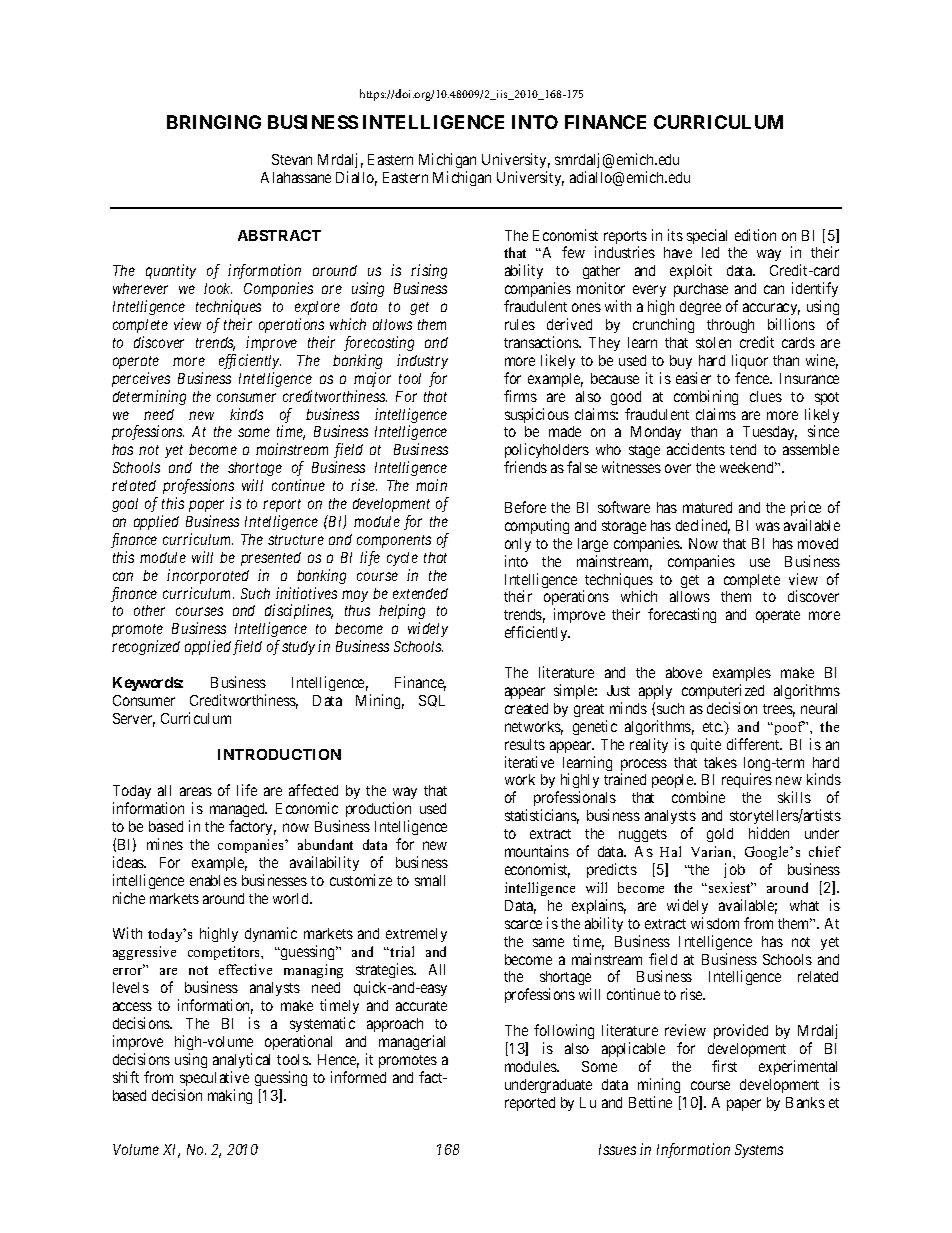  What do you see at coordinates (430, 880) in the screenshot?
I see `small` at bounding box center [430, 880].
